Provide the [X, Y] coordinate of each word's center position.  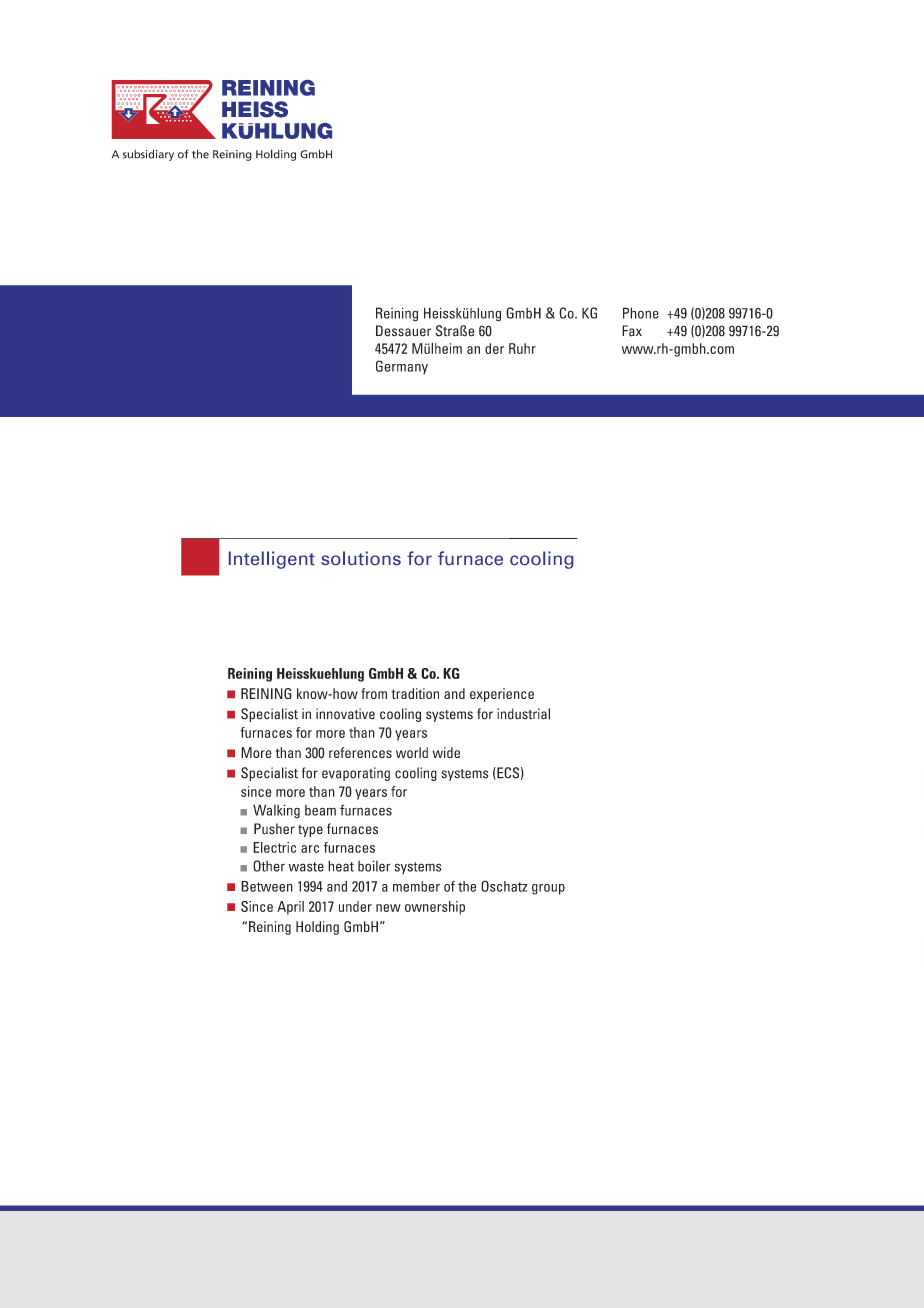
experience [502, 695]
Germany [402, 367]
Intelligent [272, 560]
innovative [345, 714]
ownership [435, 908]
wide [446, 752]
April [290, 908]
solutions [361, 558]
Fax [632, 331]
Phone [641, 313]
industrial [523, 714]
